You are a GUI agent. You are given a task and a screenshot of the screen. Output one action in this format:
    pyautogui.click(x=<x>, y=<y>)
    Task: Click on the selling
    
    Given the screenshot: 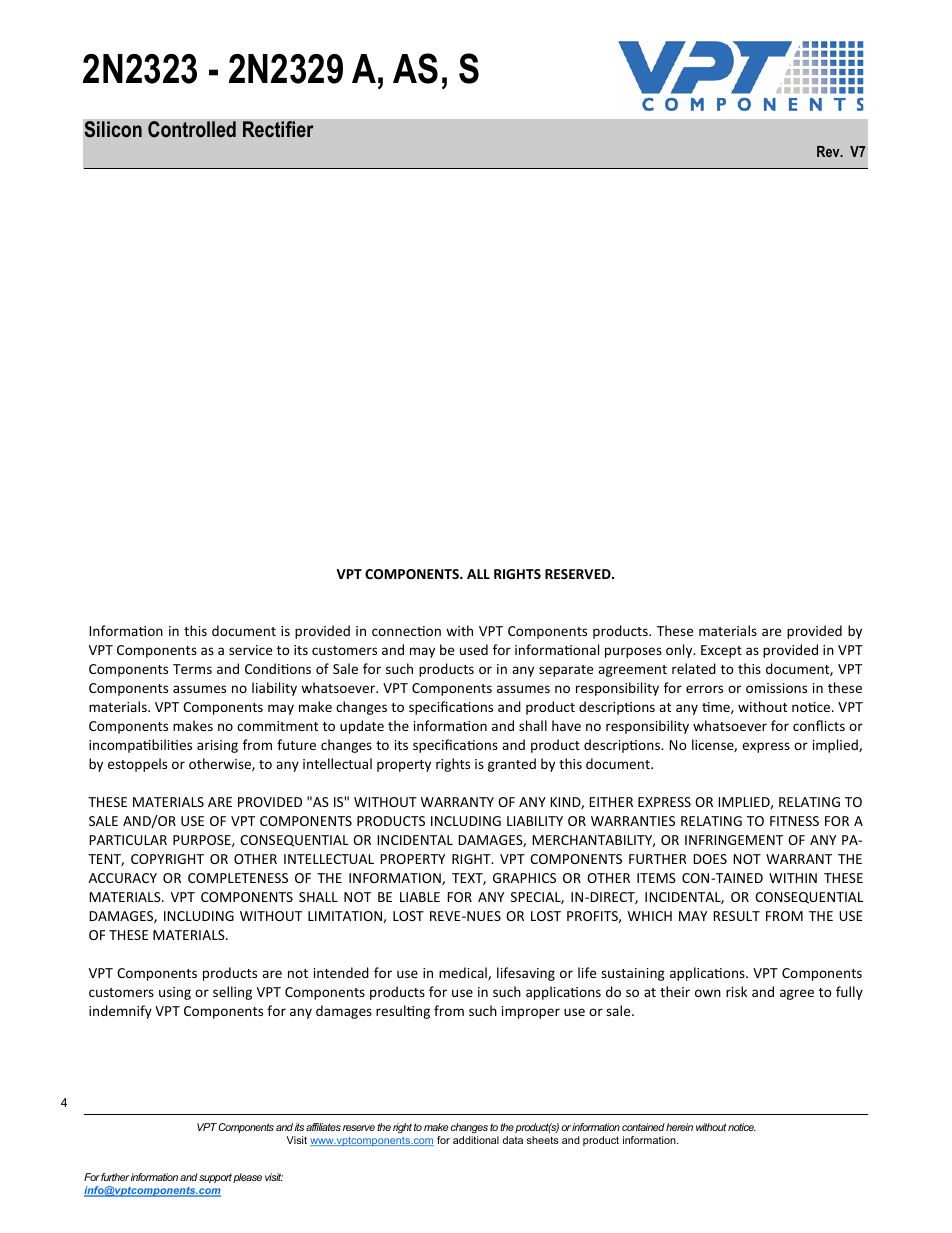 What is the action you would take?
    pyautogui.click(x=232, y=993)
